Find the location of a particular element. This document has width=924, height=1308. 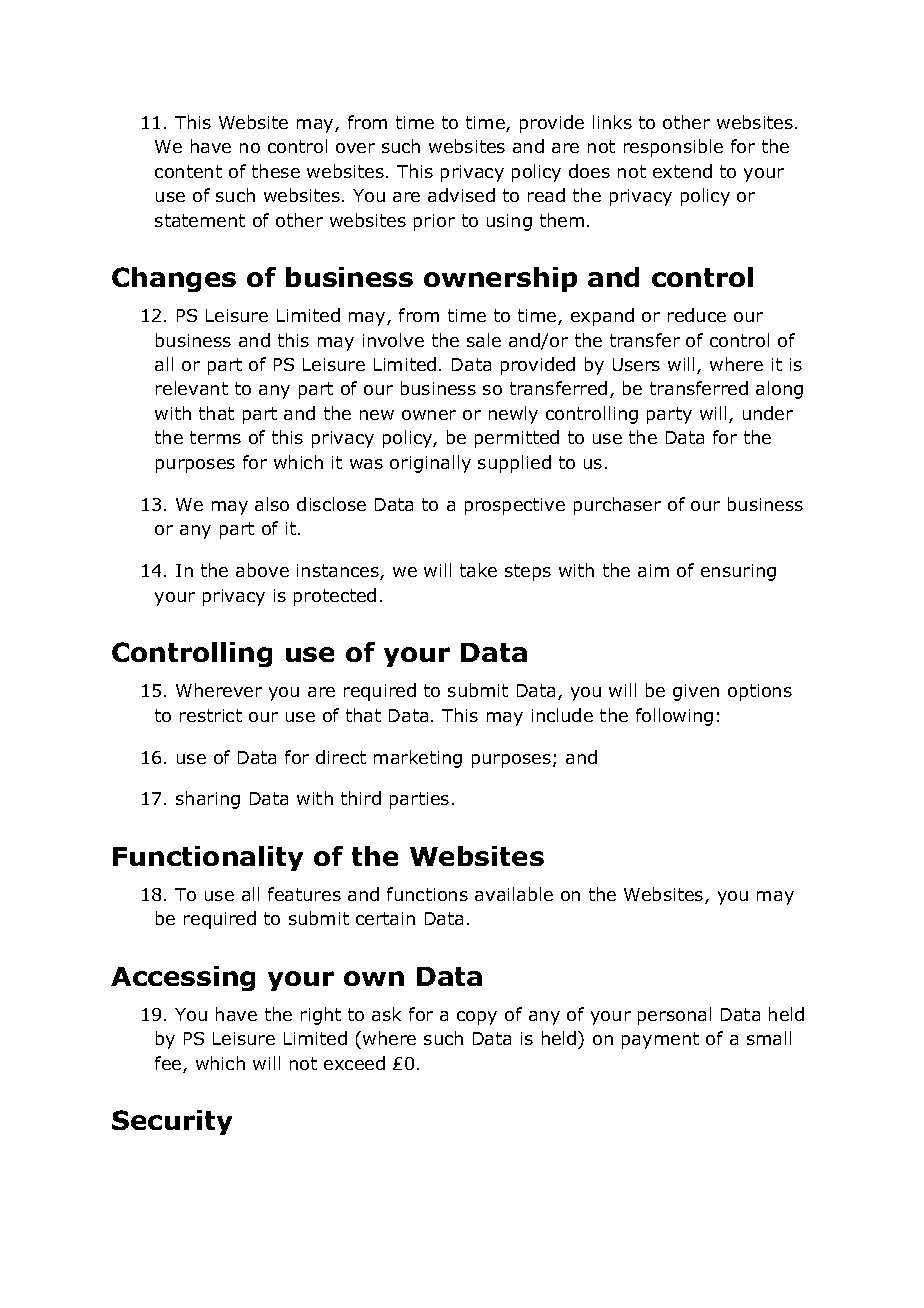

sharing is located at coordinates (208, 800).
